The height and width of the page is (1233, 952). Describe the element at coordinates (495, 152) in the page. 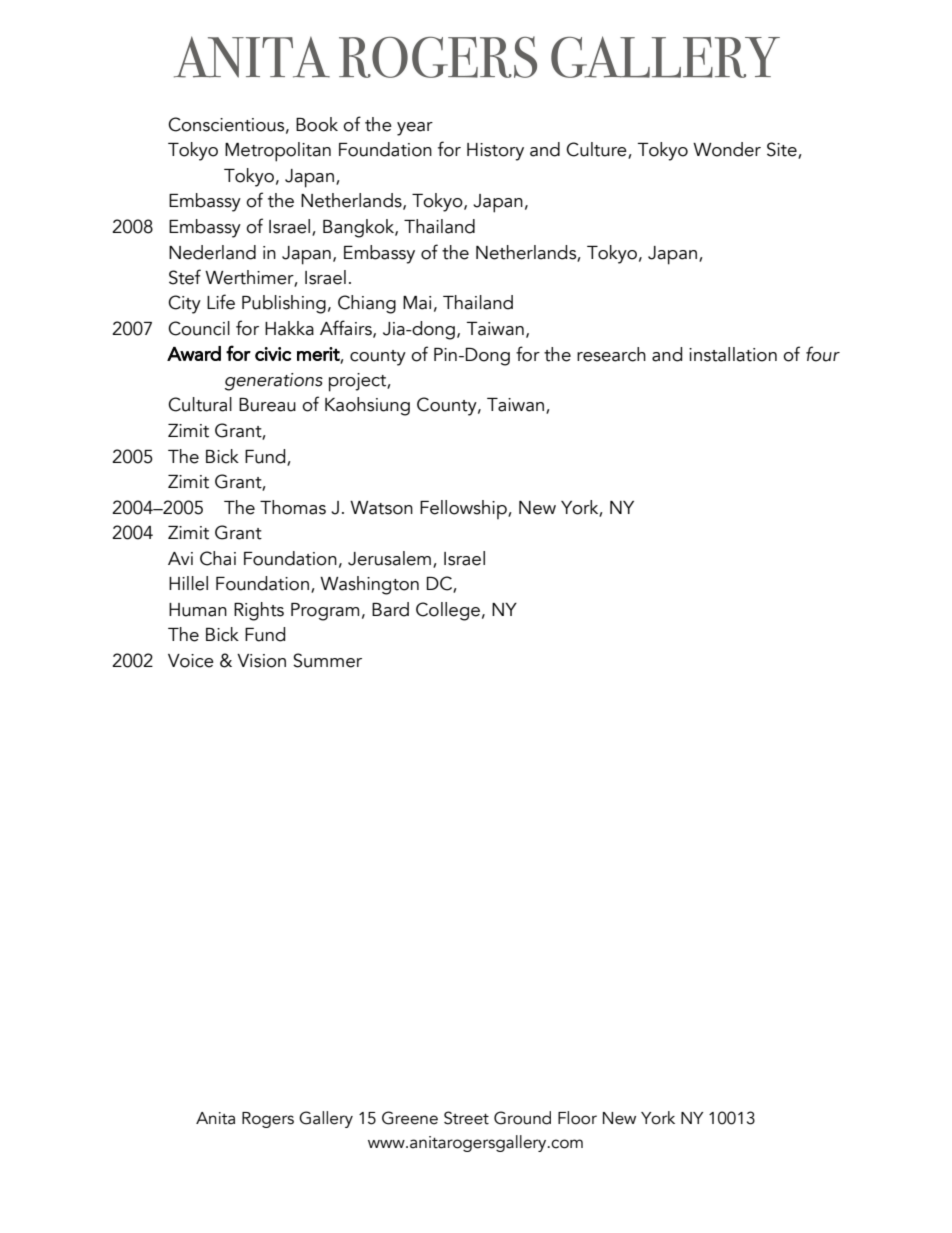

I see `History` at that location.
